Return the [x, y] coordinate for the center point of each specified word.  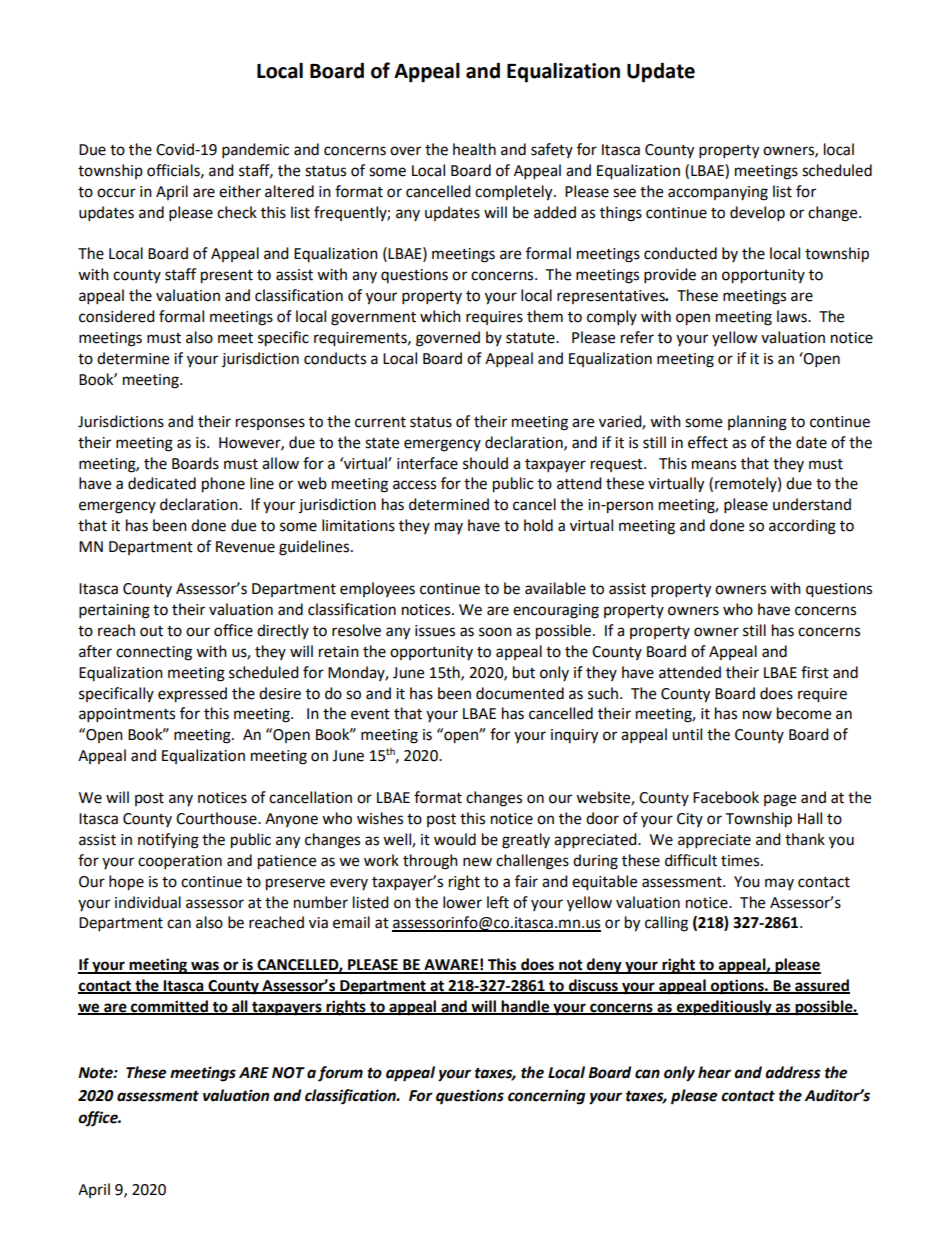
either [240, 191]
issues [435, 631]
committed [169, 1007]
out [151, 631]
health [474, 149]
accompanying [718, 193]
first [815, 672]
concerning [546, 1097]
